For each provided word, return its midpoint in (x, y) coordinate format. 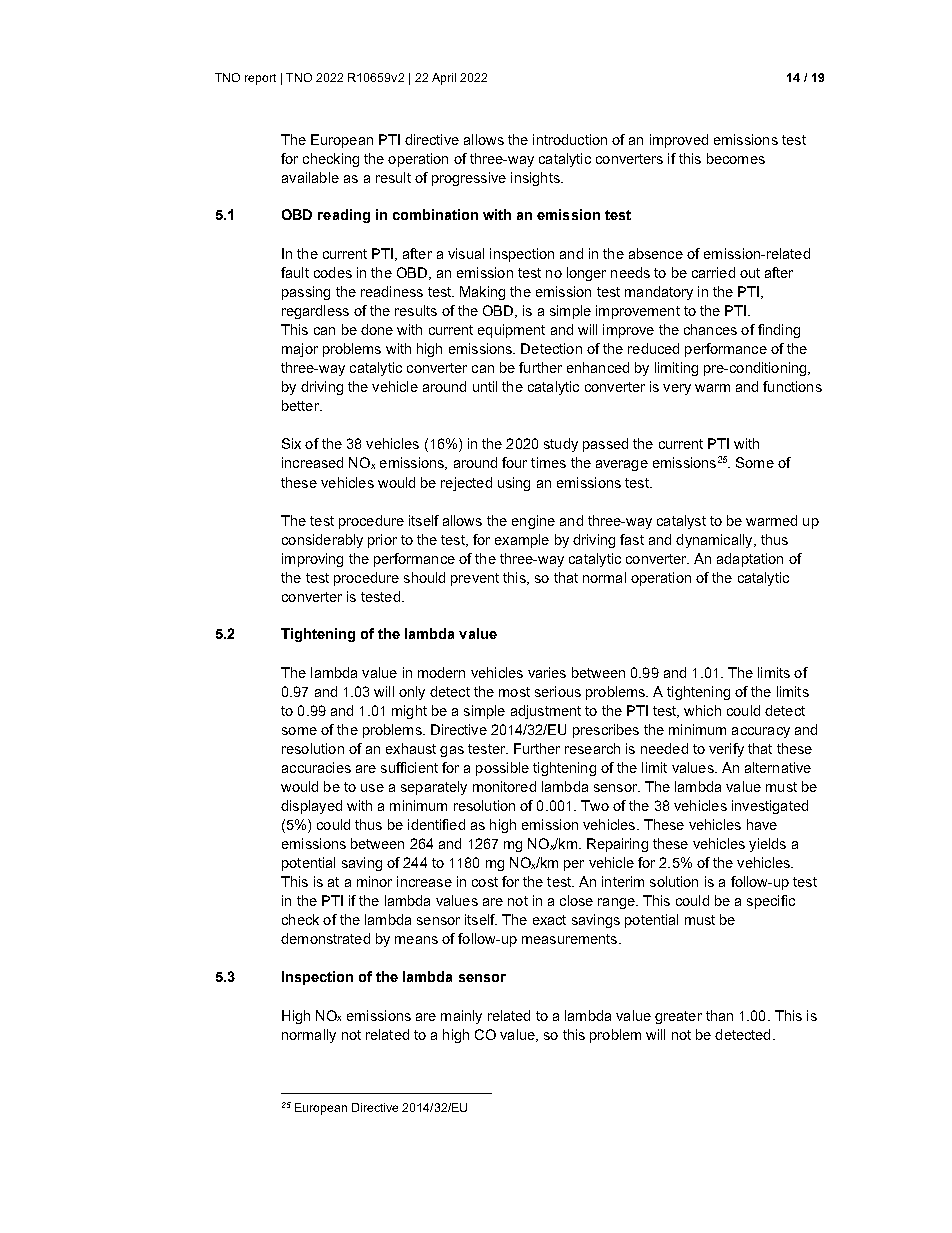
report (260, 79)
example (522, 541)
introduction (570, 139)
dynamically (715, 541)
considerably (322, 541)
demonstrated (325, 938)
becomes (736, 158)
